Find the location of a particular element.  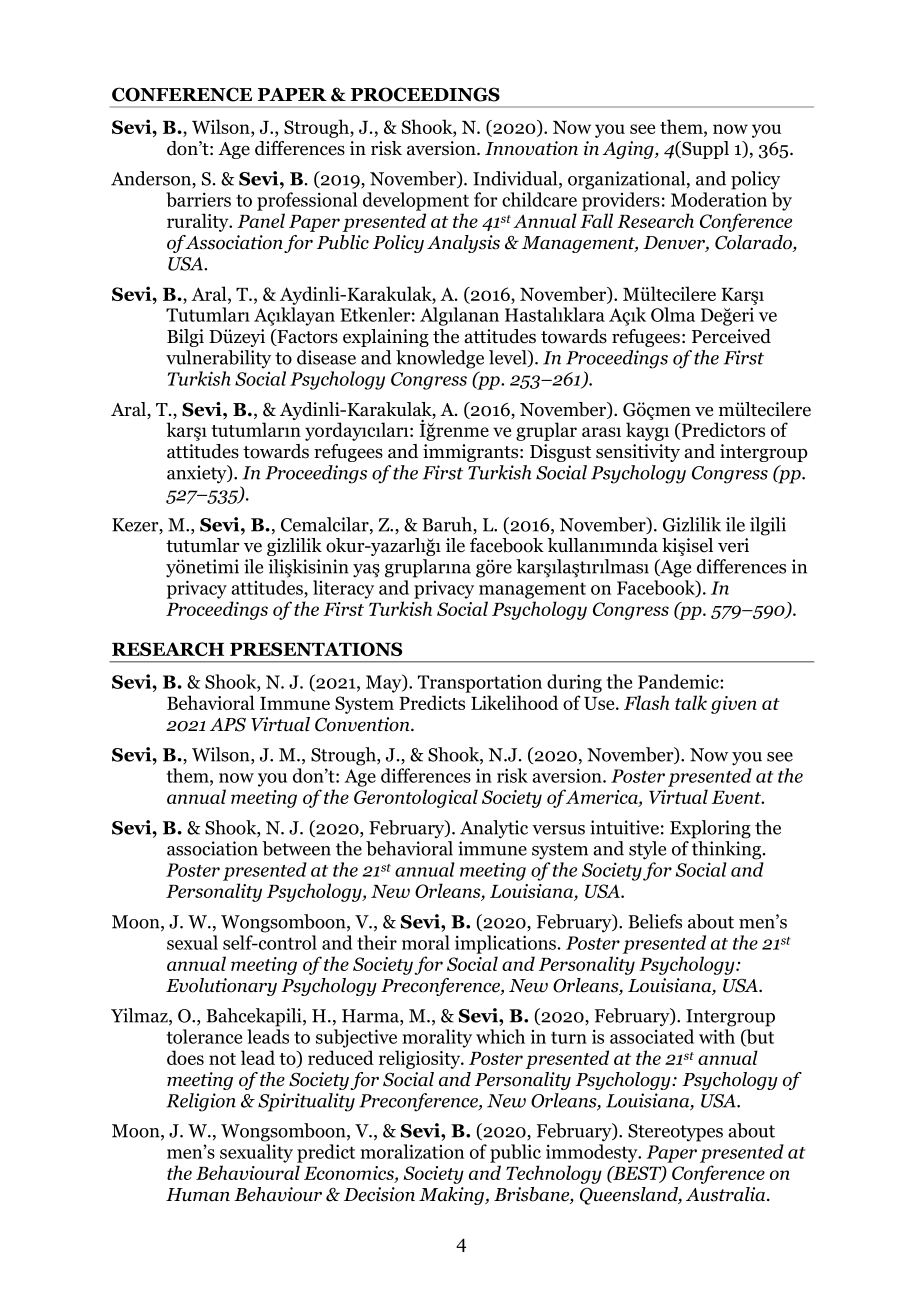

development is located at coordinates (416, 201).
